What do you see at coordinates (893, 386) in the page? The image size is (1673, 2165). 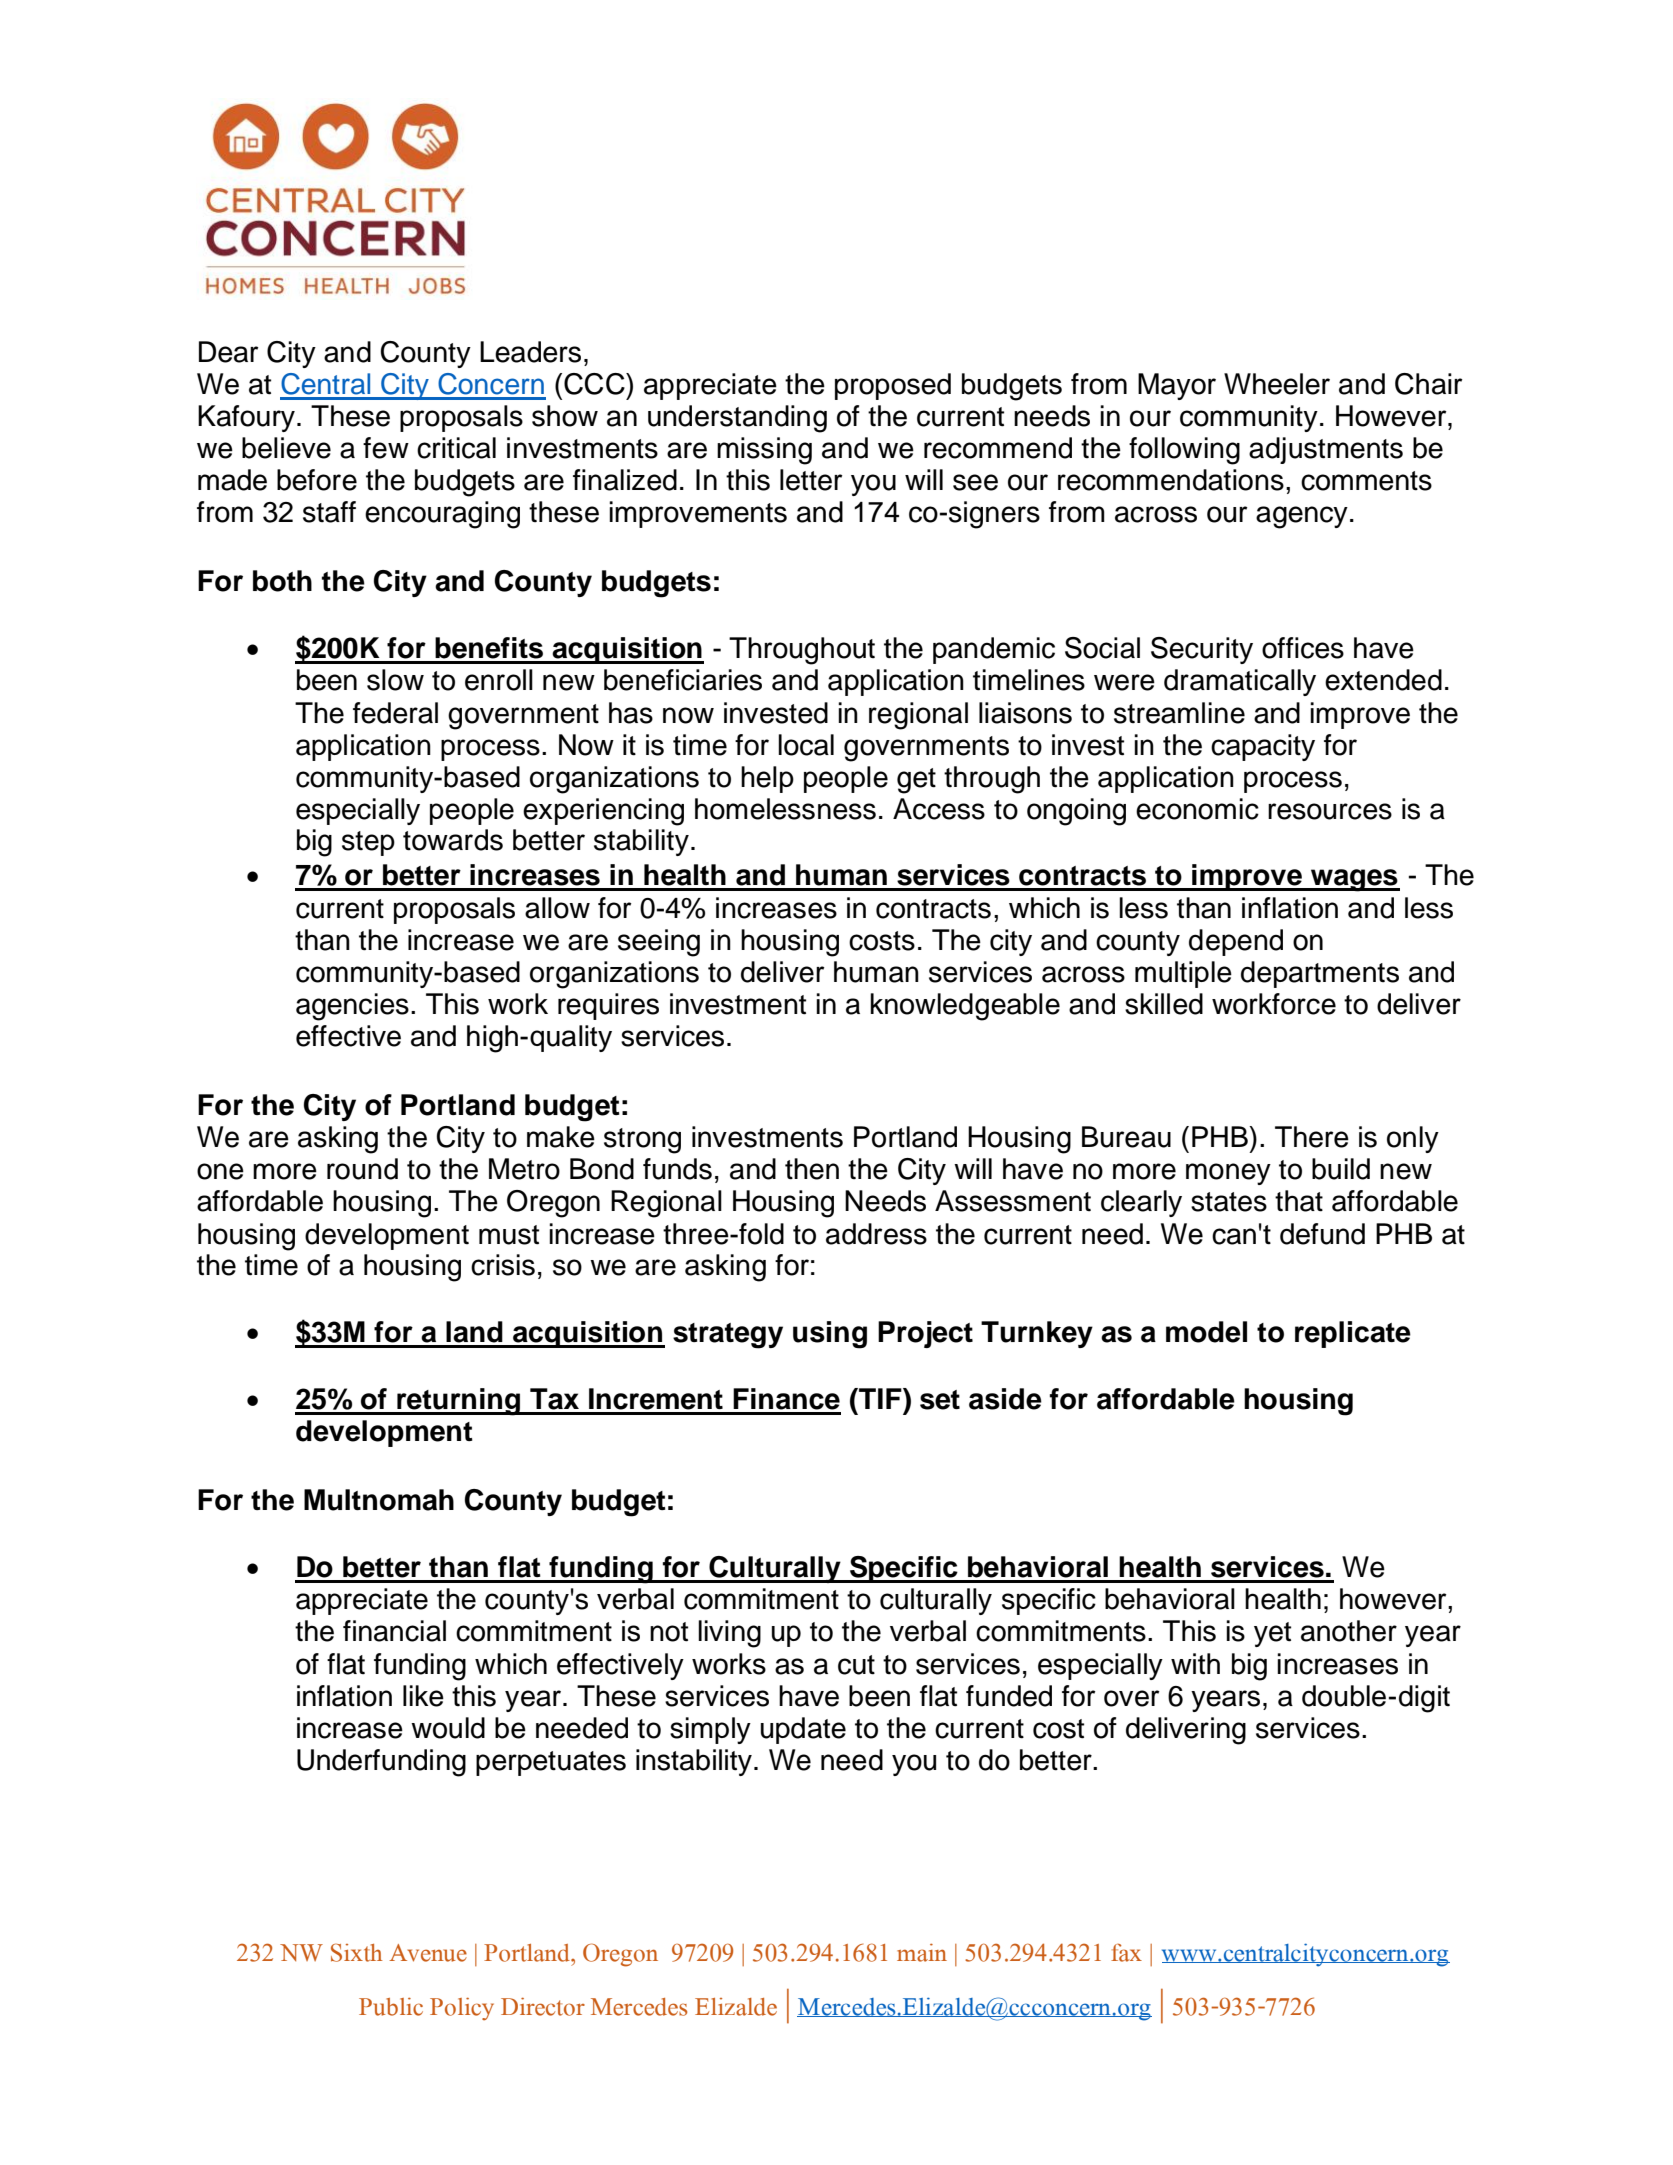 I see `proposed` at bounding box center [893, 386].
